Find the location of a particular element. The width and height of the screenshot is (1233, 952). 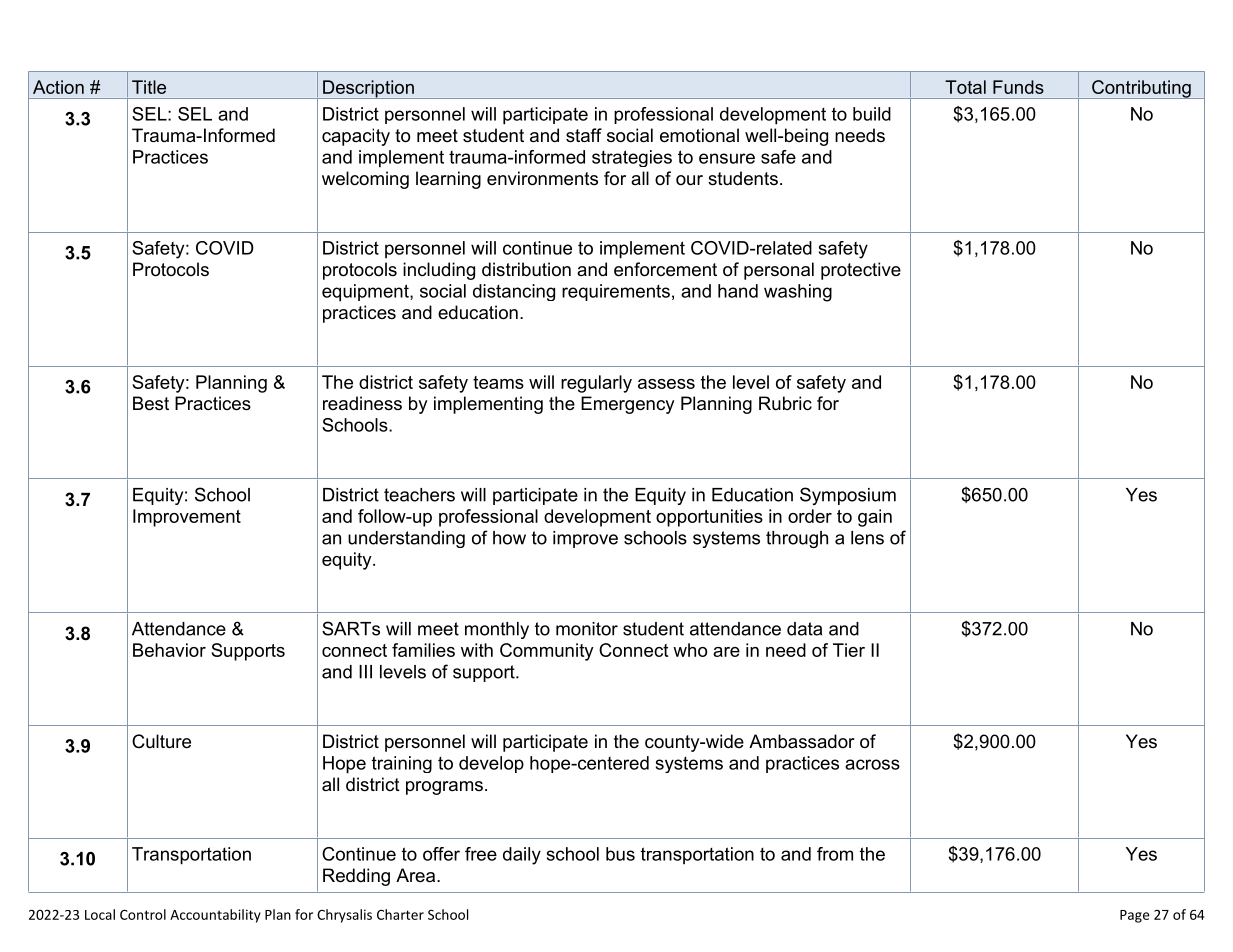

opportunities is located at coordinates (709, 518).
